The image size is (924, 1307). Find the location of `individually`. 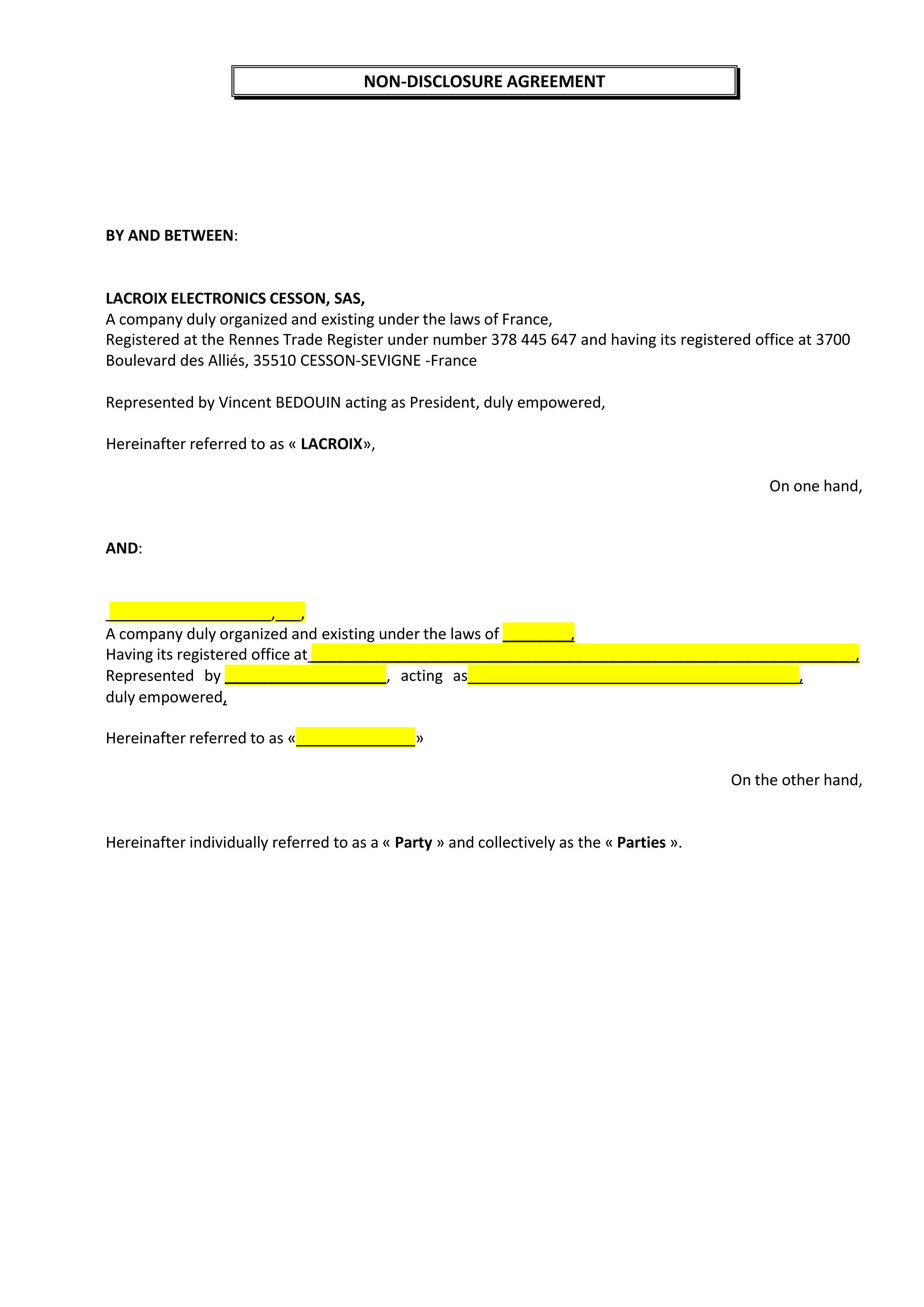

individually is located at coordinates (229, 843).
